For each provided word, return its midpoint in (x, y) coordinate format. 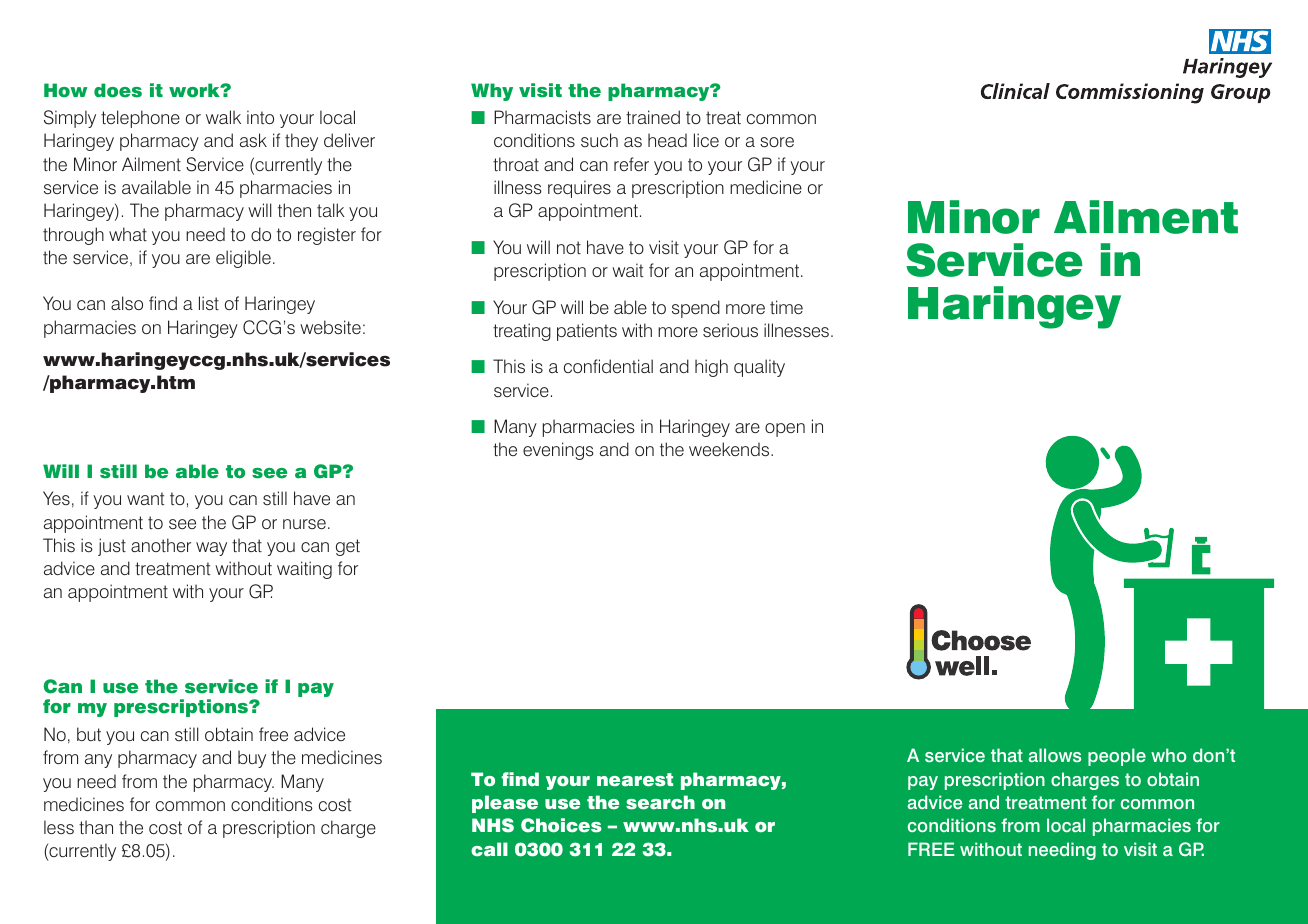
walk (223, 117)
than (96, 827)
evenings (558, 451)
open (785, 430)
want (145, 498)
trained (653, 117)
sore (777, 142)
